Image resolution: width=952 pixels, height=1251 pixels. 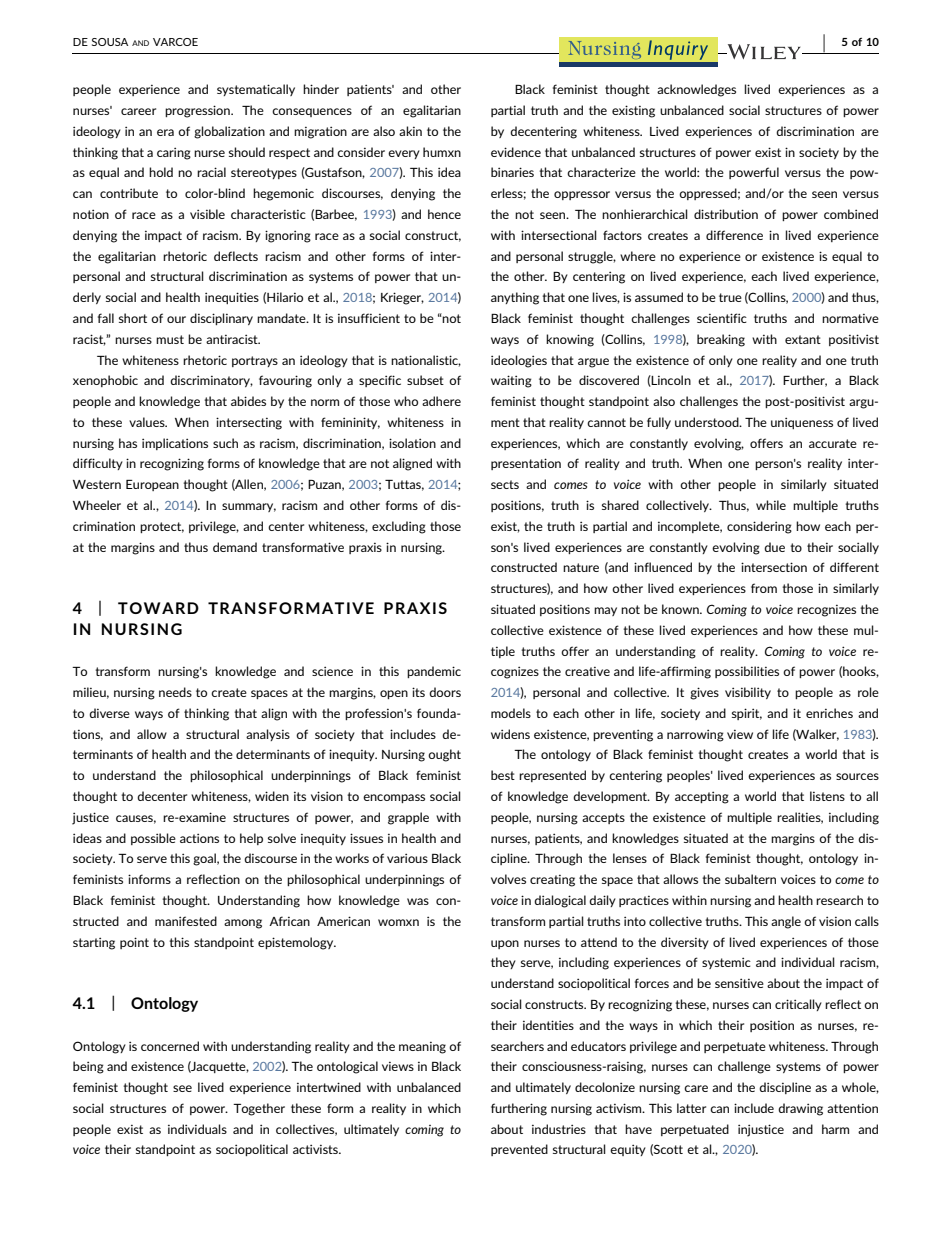 What do you see at coordinates (198, 111) in the screenshot?
I see `progression` at bounding box center [198, 111].
